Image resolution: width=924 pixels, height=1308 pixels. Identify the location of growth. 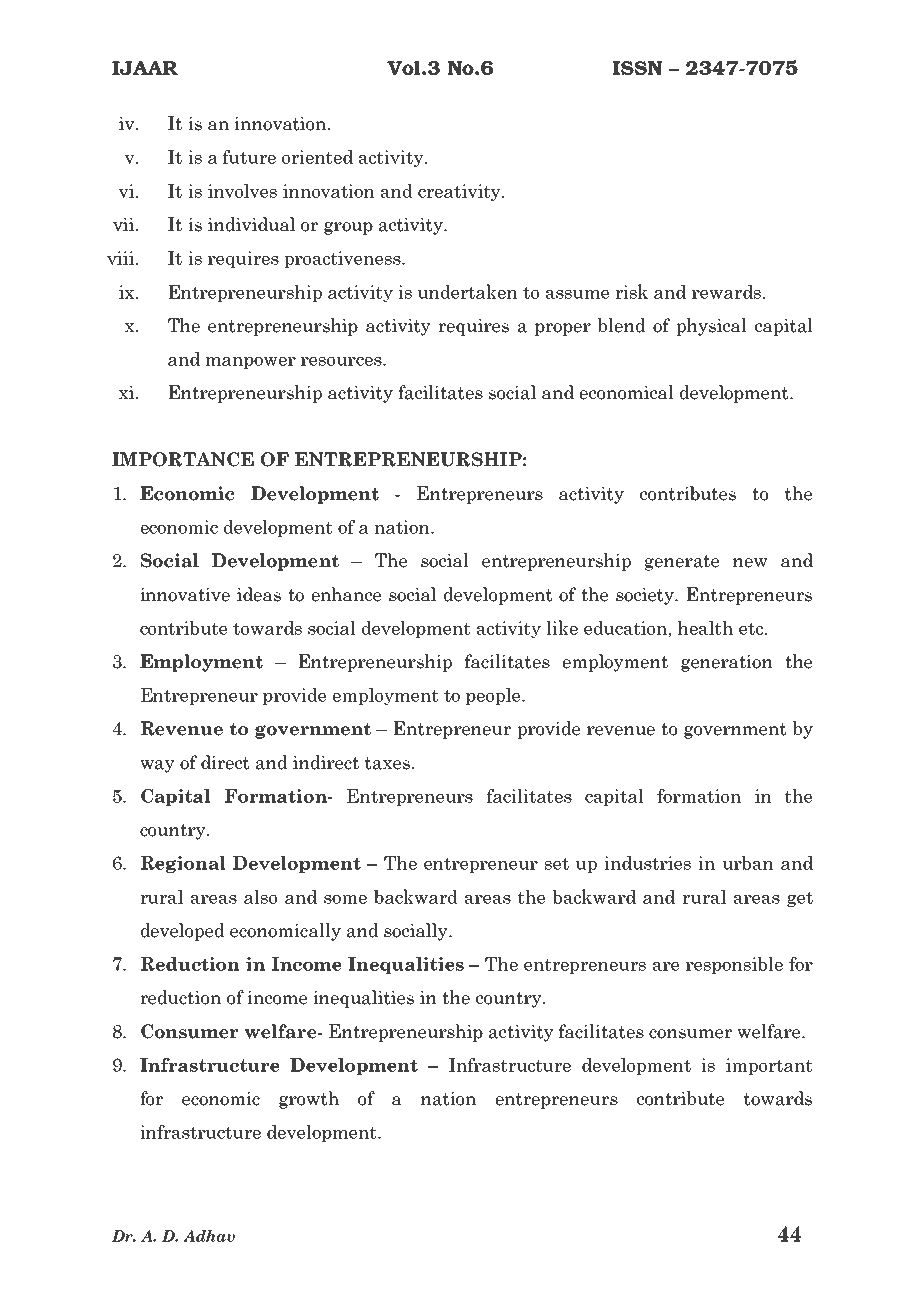
(309, 1100).
